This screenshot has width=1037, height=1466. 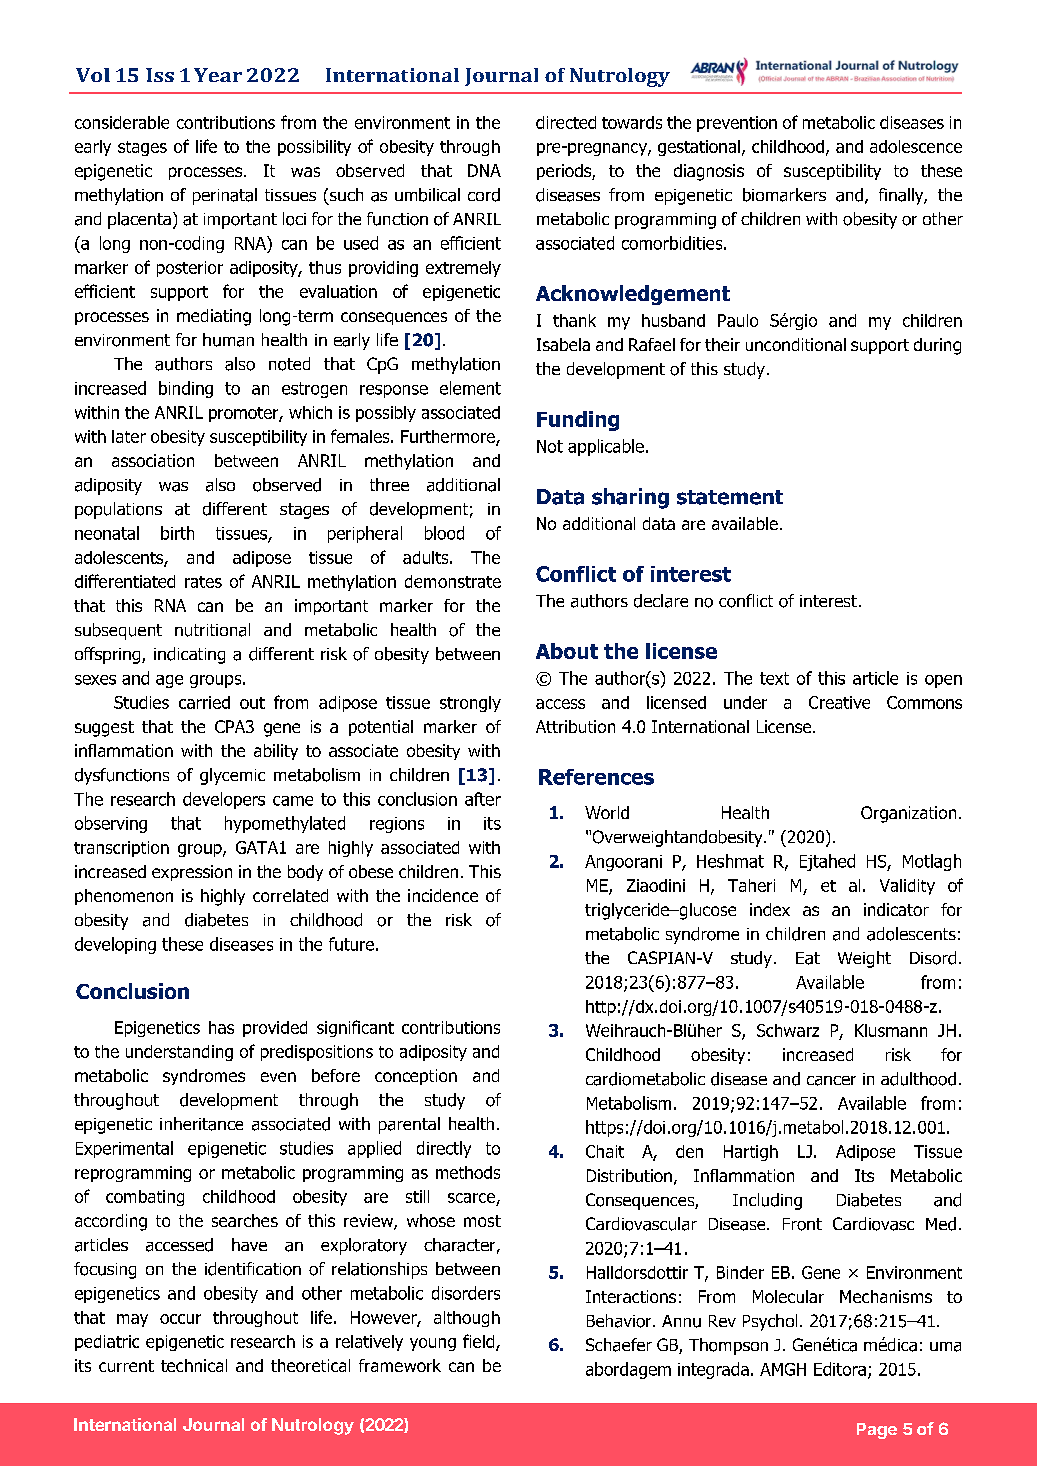 I want to click on adolescence, so click(x=916, y=146).
